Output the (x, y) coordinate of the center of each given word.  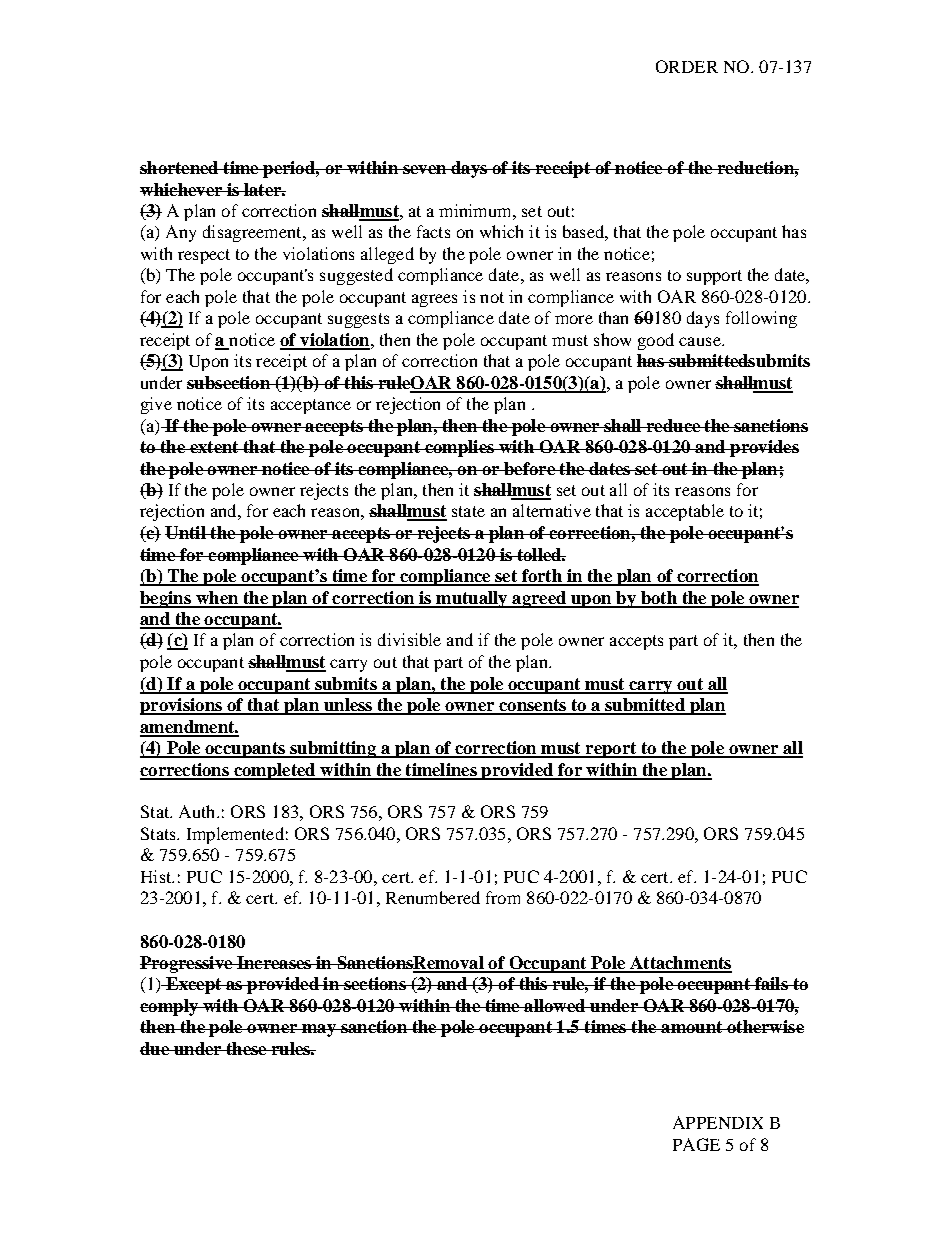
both (658, 599)
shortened (180, 167)
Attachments (680, 964)
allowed (555, 1005)
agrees (434, 300)
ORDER (687, 66)
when (217, 599)
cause (701, 341)
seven (424, 169)
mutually (472, 599)
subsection (229, 382)
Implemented (235, 835)
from (503, 897)
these (246, 1048)
